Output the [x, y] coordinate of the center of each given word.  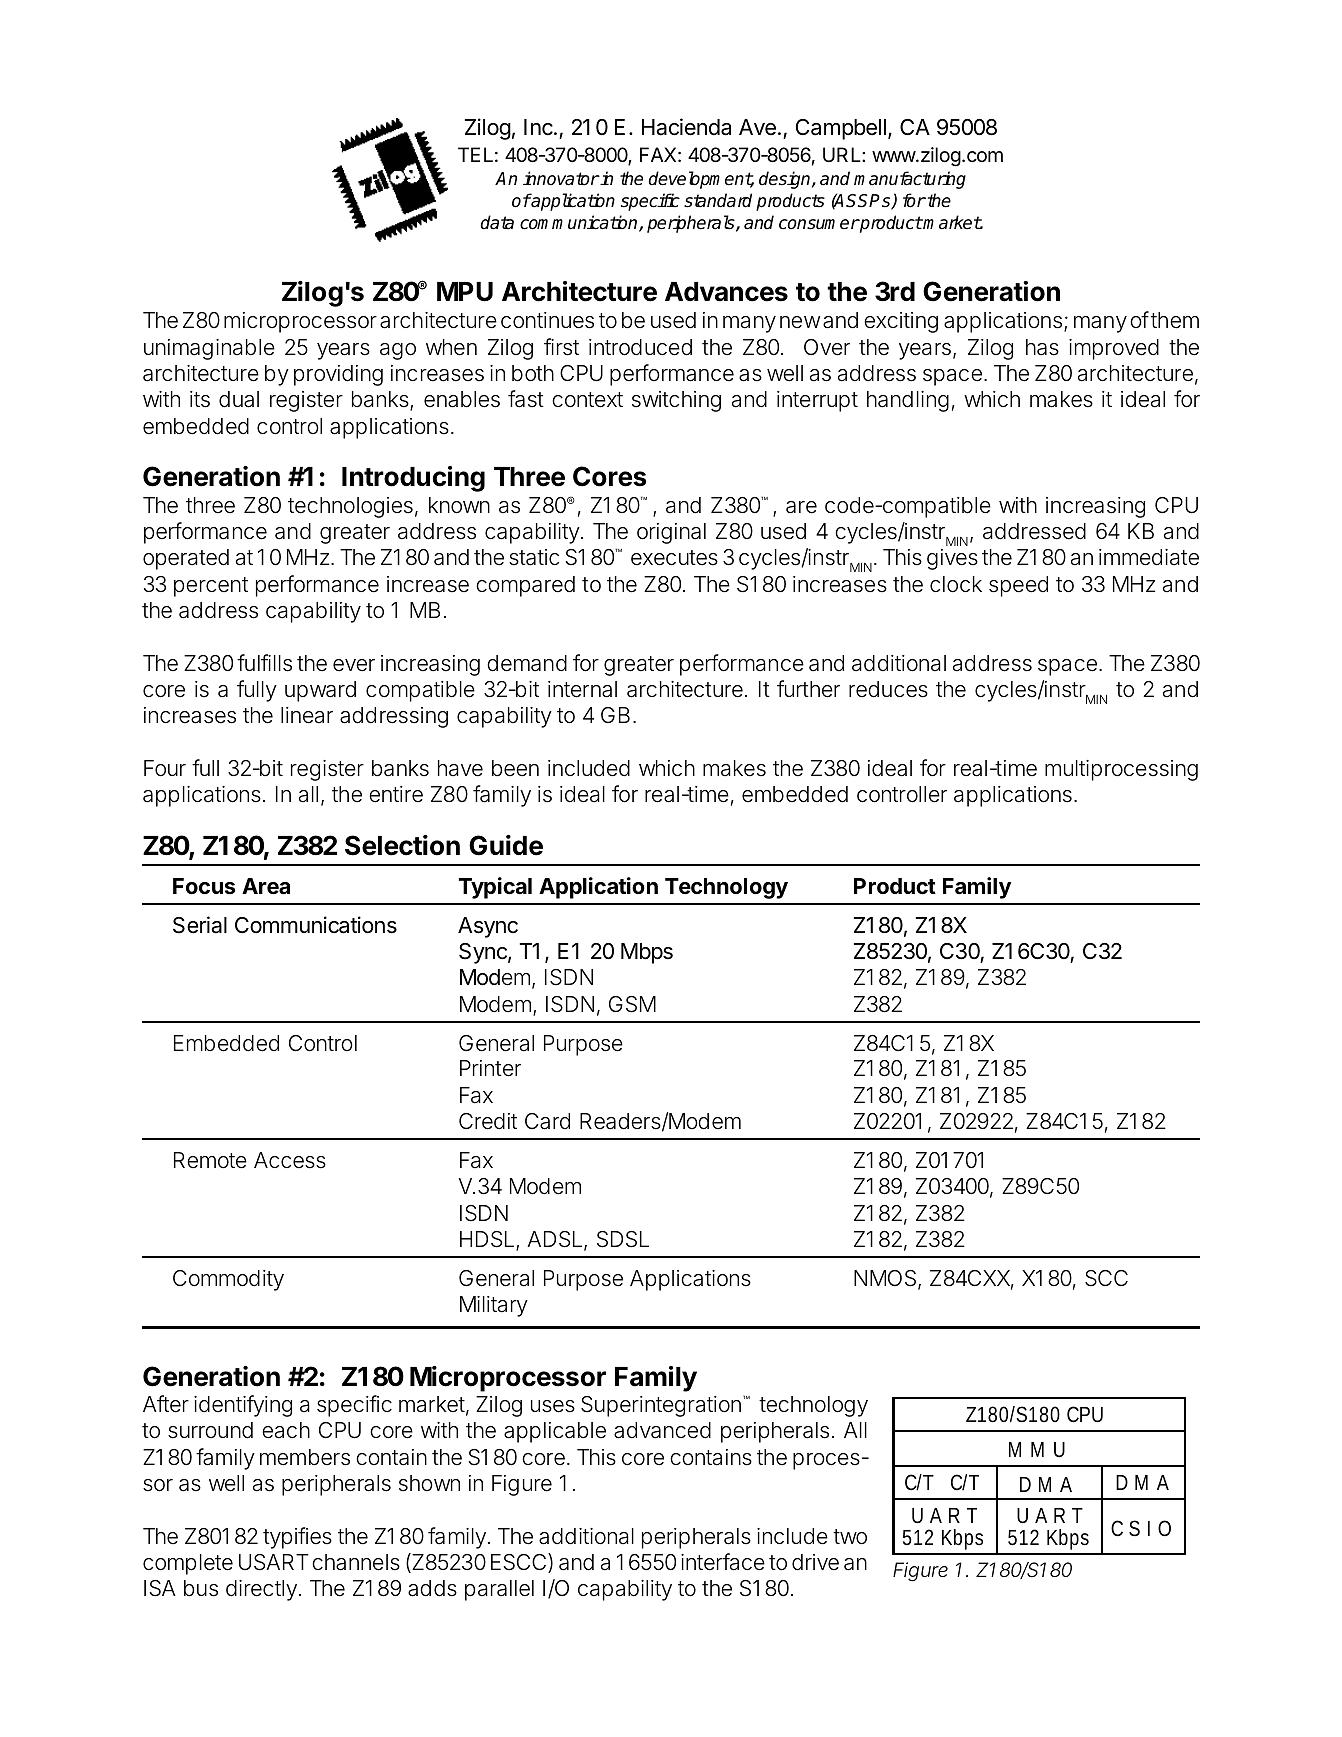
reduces [888, 689]
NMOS [885, 1278]
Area [266, 886]
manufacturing [910, 180]
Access [290, 1160]
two [850, 1537]
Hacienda [686, 127]
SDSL [623, 1239]
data [497, 222]
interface [723, 1562]
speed [1018, 586]
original [671, 533]
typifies [297, 1538]
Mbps [647, 953]
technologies [350, 507]
